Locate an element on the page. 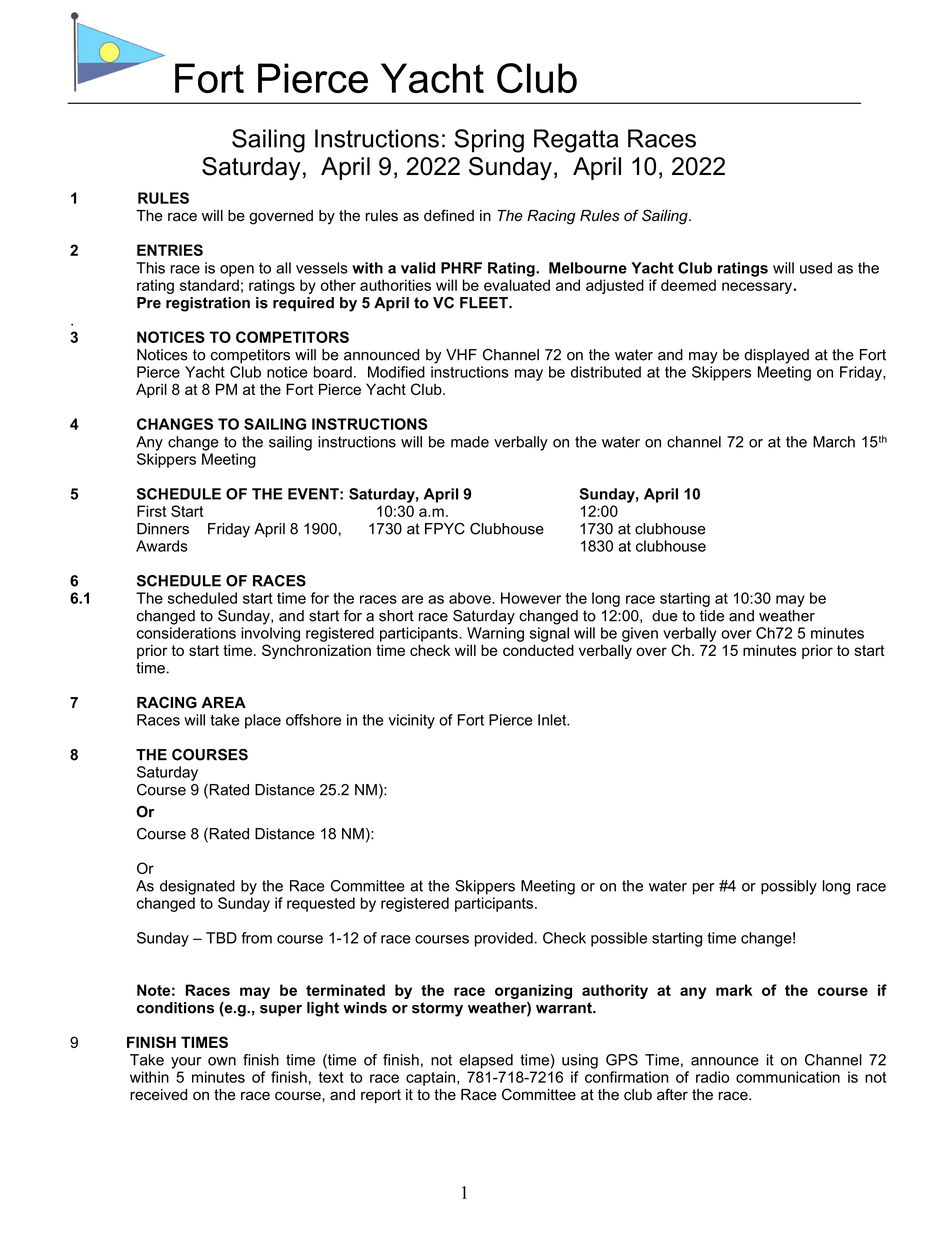 The height and width of the page is (1233, 952). tide is located at coordinates (712, 616).
